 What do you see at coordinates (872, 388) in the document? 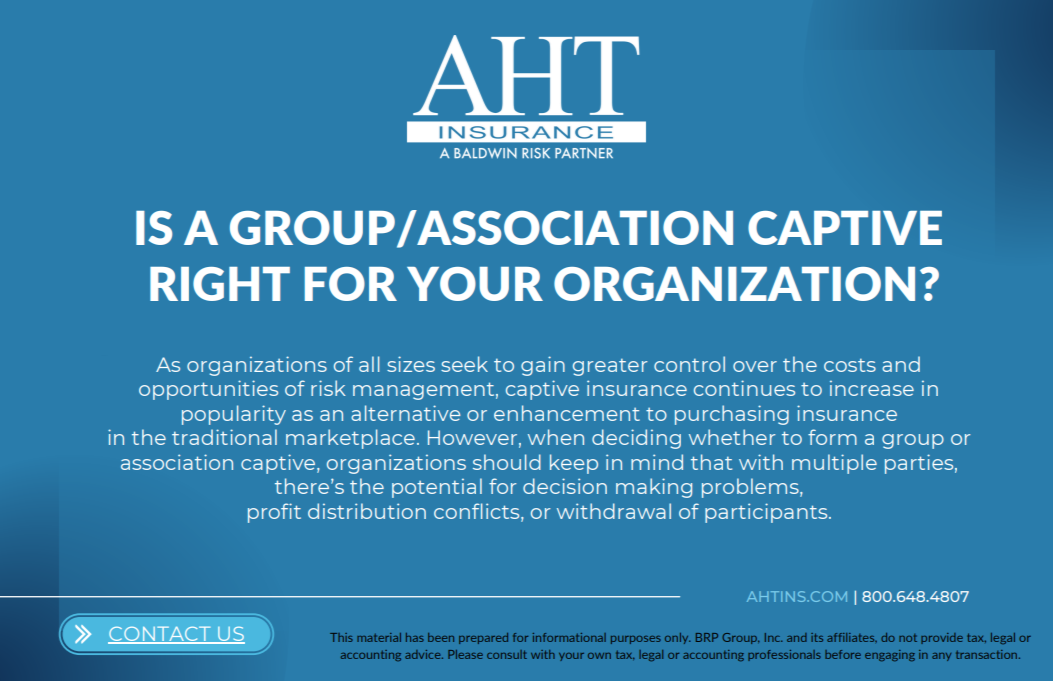
I see `increase` at bounding box center [872, 388].
